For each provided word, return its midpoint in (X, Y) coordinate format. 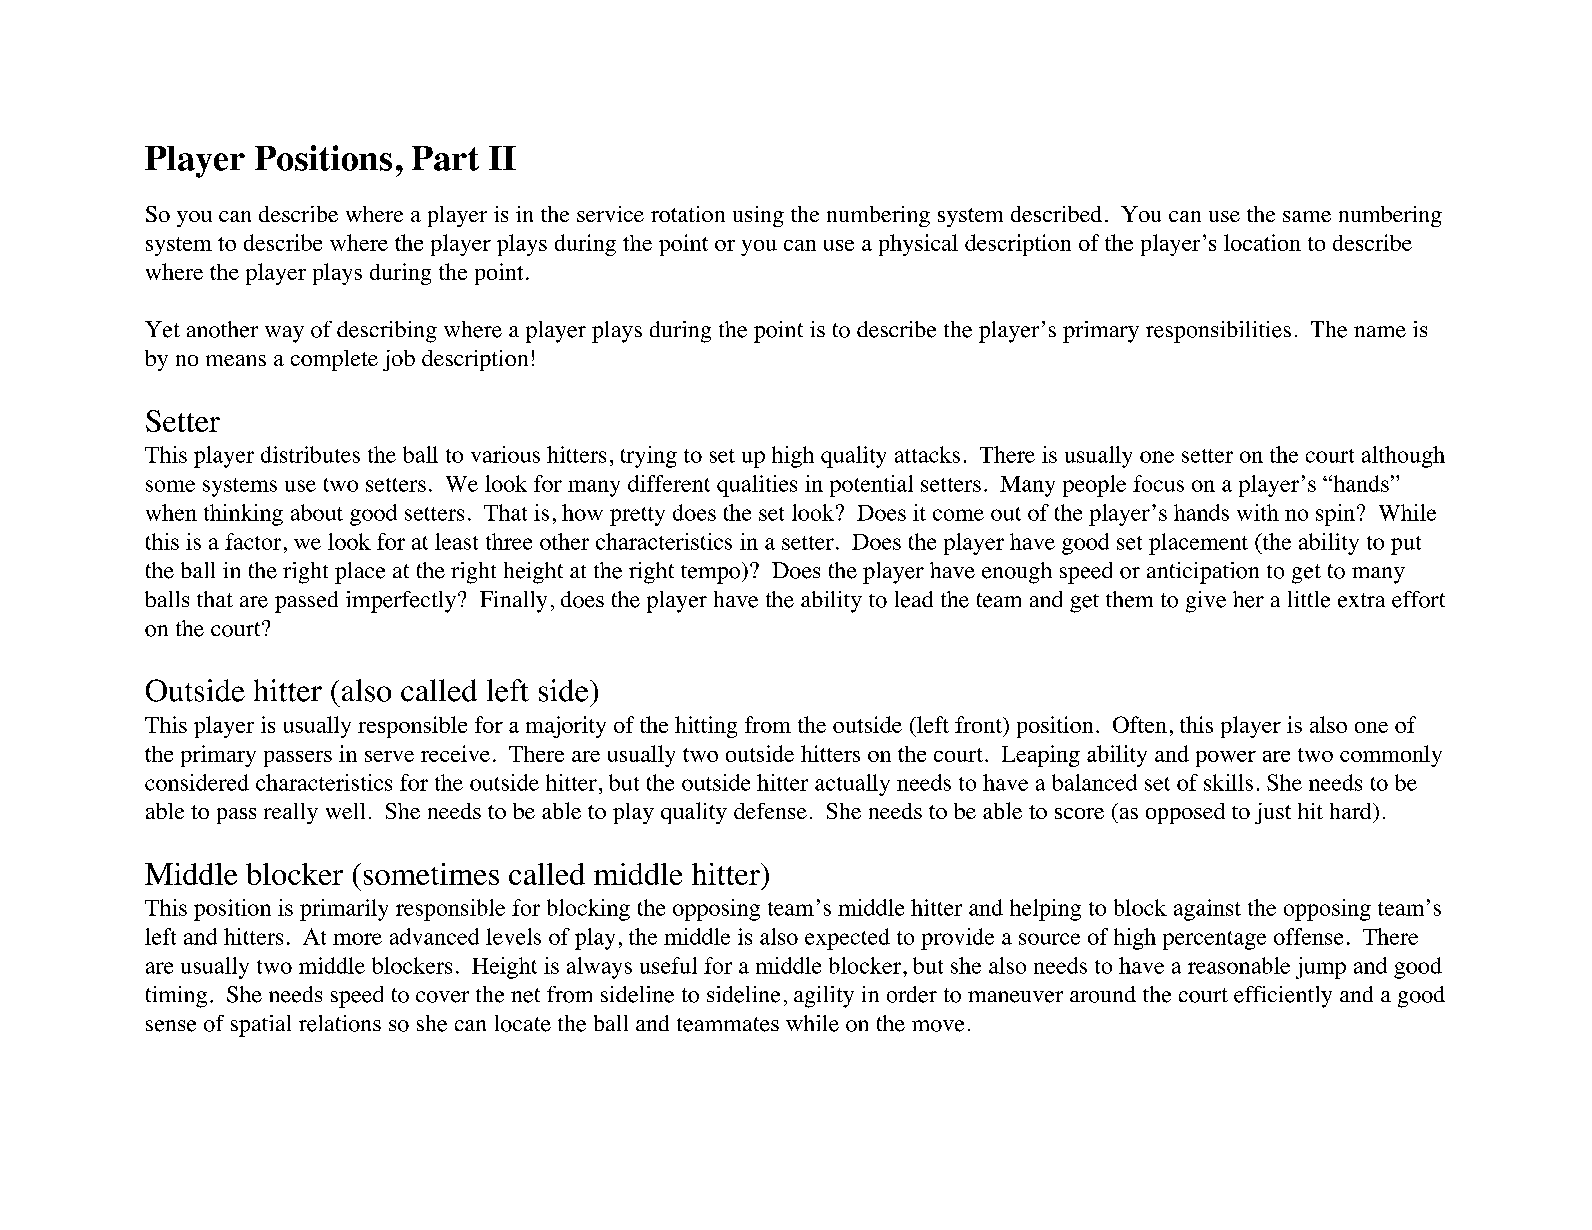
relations (340, 1023)
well (345, 811)
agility (824, 997)
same (1307, 216)
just (1273, 813)
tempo (712, 573)
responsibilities (1218, 332)
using (758, 216)
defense (770, 811)
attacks (927, 454)
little (1309, 599)
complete (334, 360)
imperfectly (401, 602)
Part (445, 158)
